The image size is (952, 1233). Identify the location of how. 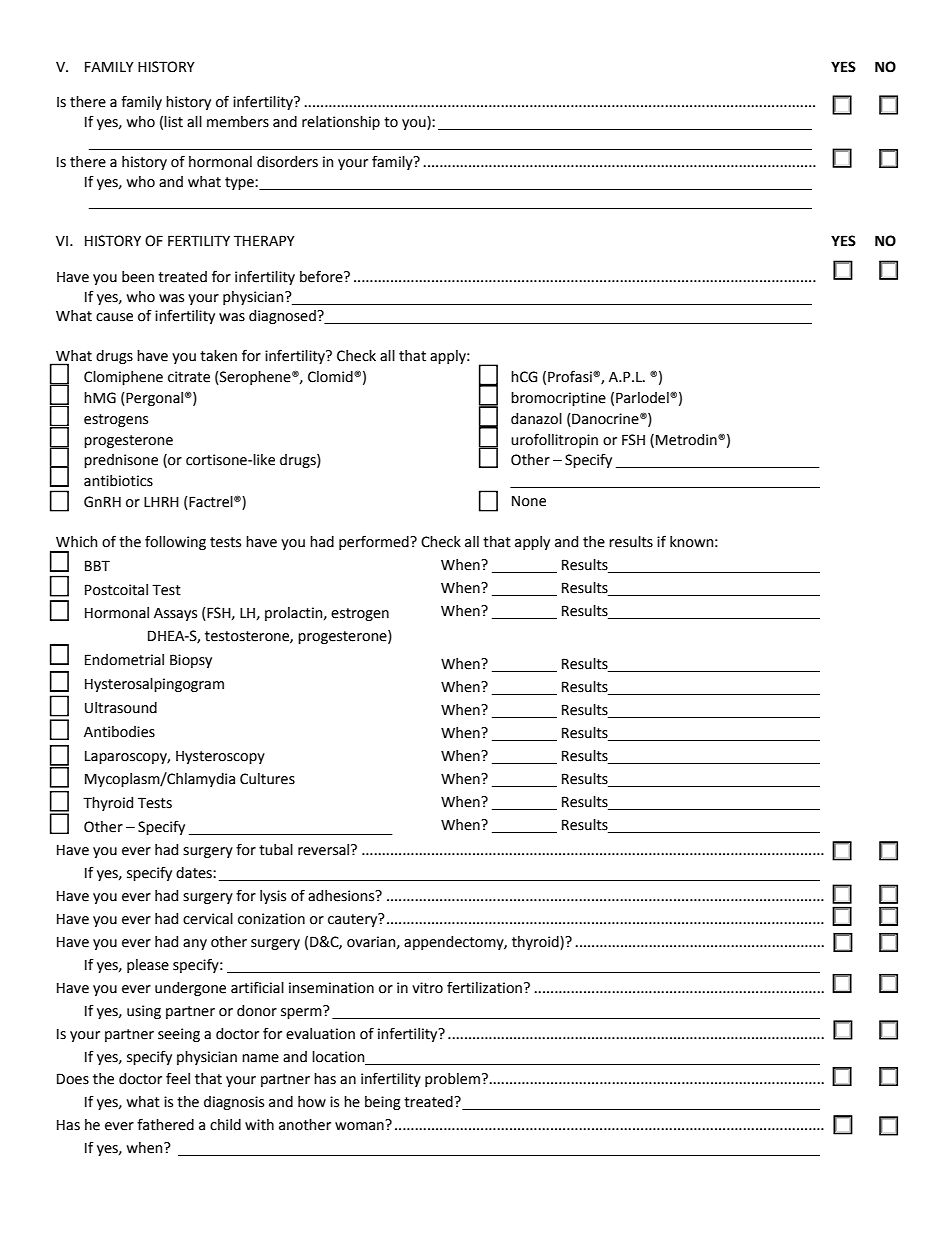
(312, 1102).
